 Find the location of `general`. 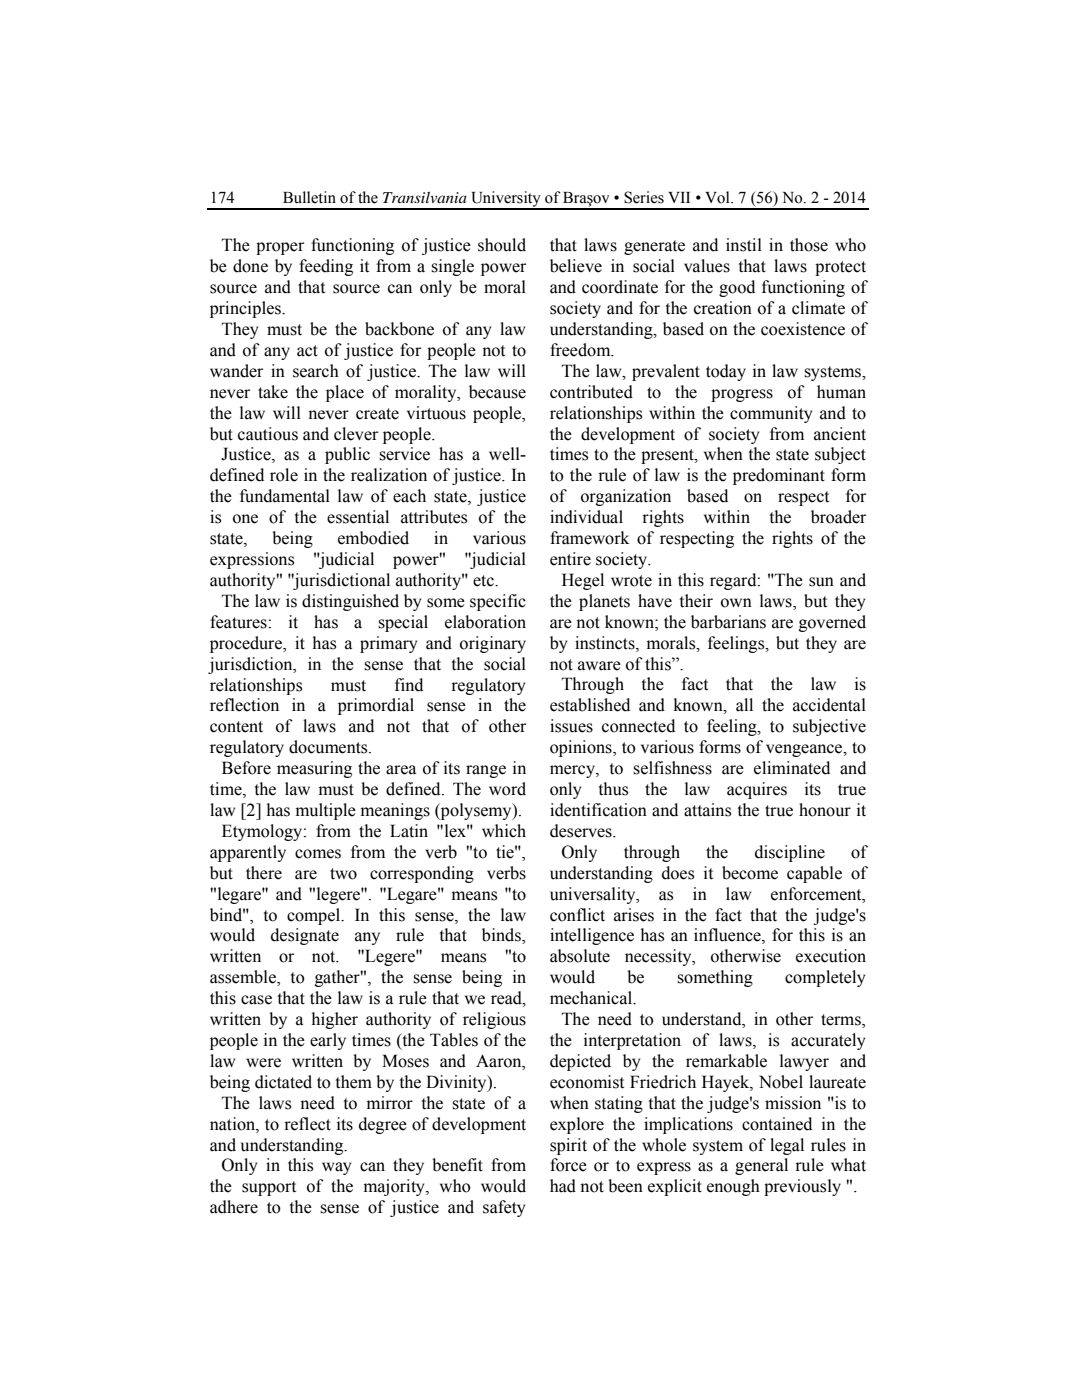

general is located at coordinates (761, 1166).
